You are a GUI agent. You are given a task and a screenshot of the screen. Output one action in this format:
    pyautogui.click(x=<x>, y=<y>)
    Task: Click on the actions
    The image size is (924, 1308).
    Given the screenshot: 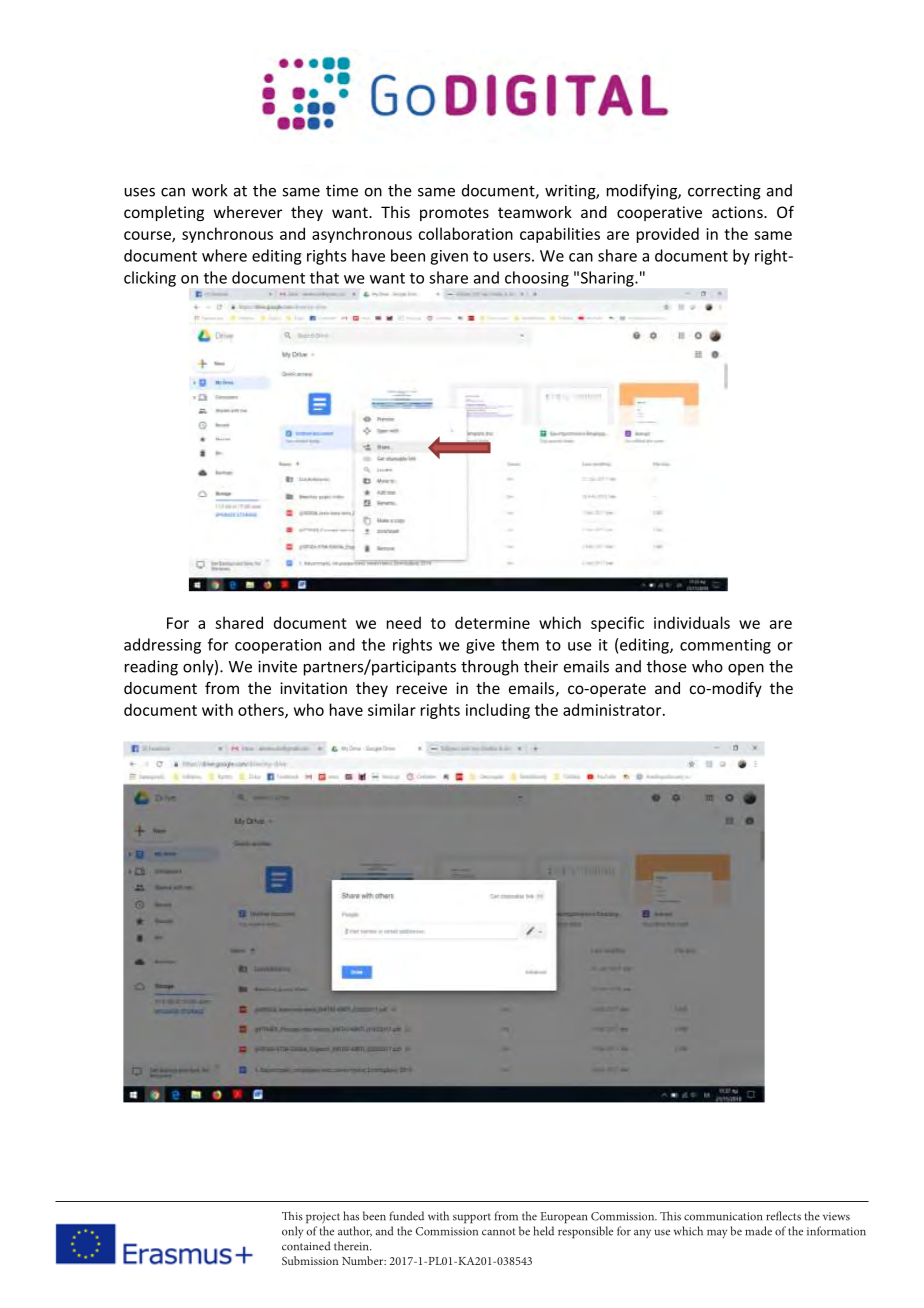 What is the action you would take?
    pyautogui.click(x=738, y=212)
